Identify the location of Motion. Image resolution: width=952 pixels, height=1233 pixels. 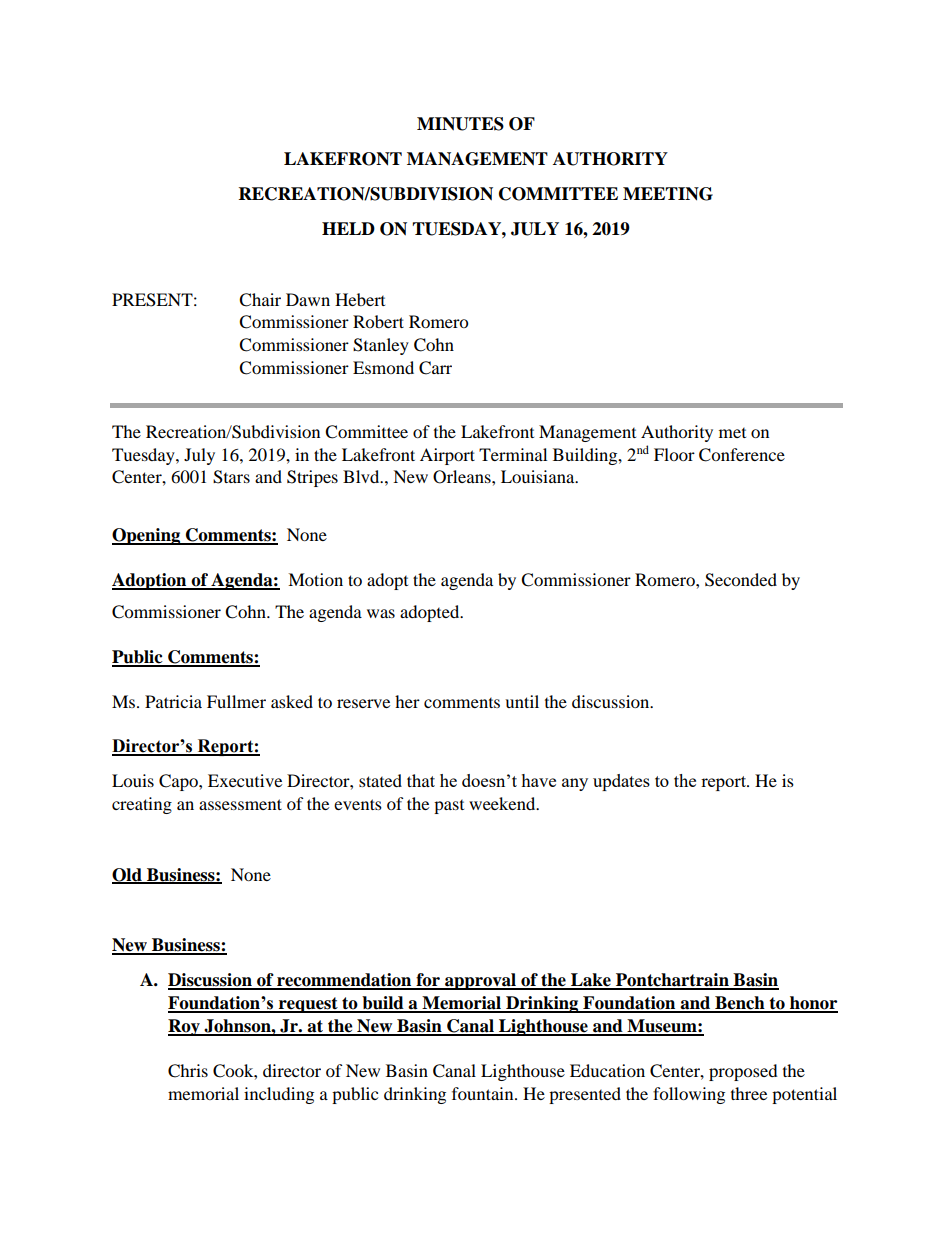
(315, 579).
